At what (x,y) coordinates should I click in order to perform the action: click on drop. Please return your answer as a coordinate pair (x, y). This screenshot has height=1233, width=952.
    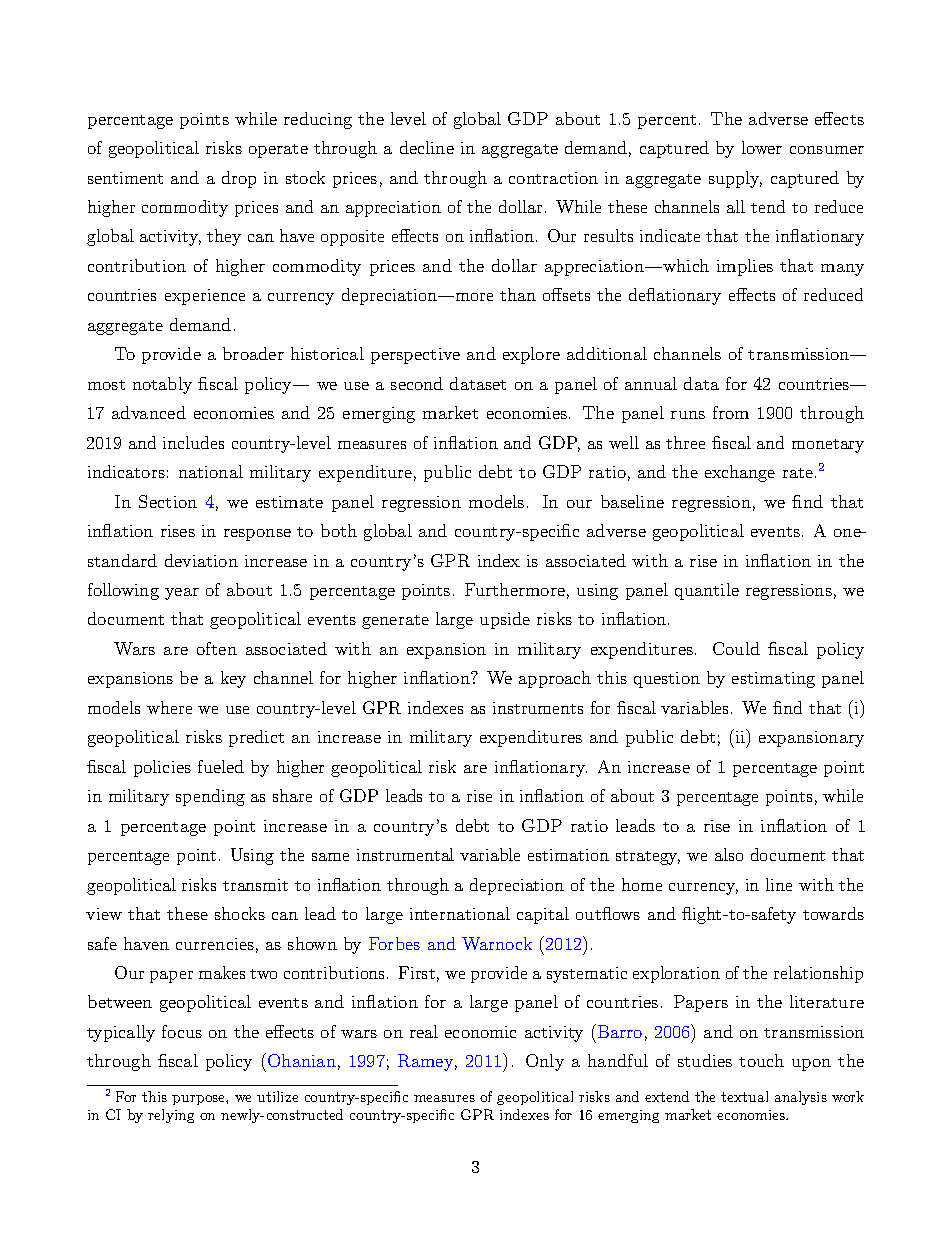
    Looking at the image, I should click on (239, 179).
